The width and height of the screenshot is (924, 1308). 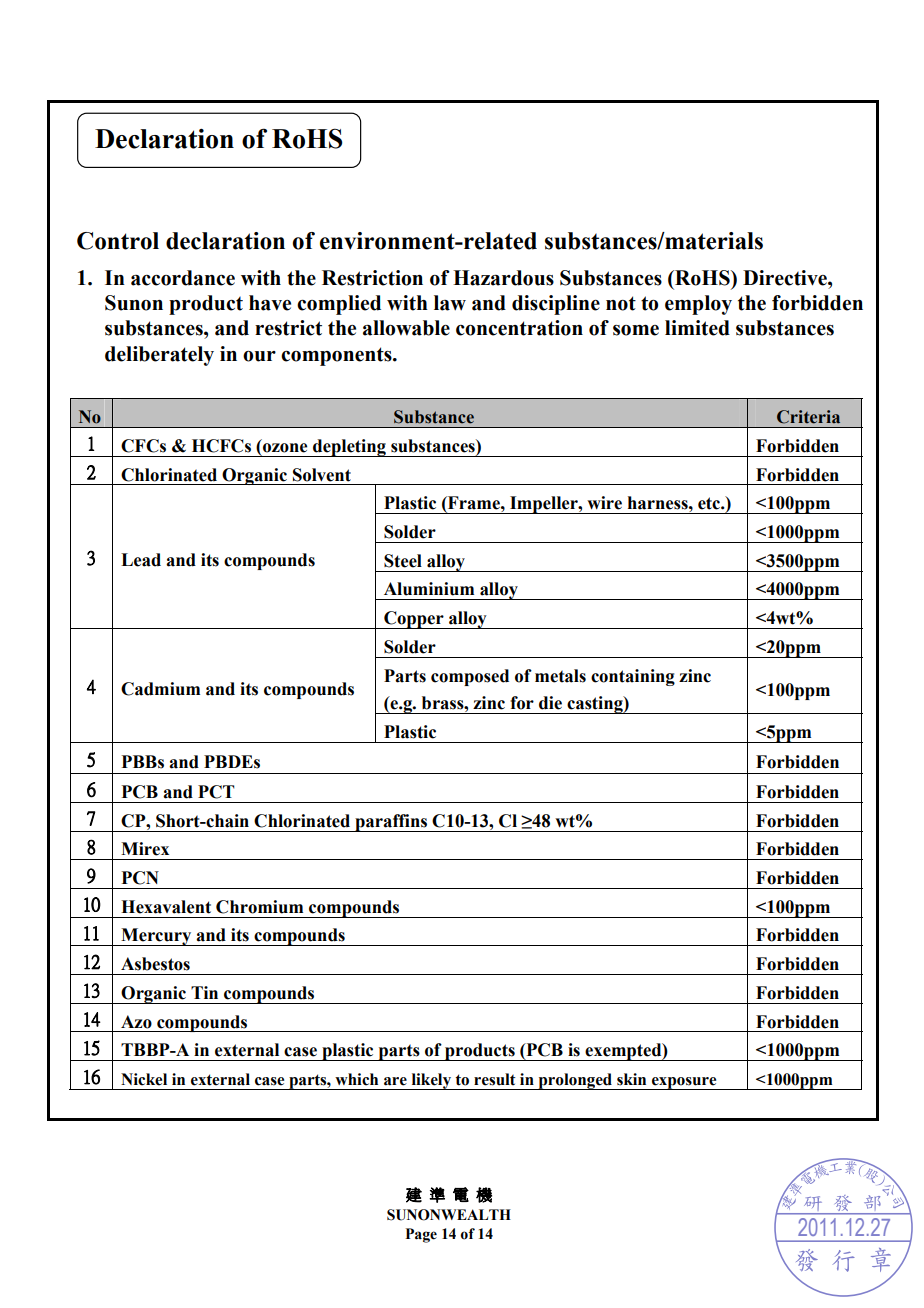 I want to click on Lead, so click(x=141, y=560).
